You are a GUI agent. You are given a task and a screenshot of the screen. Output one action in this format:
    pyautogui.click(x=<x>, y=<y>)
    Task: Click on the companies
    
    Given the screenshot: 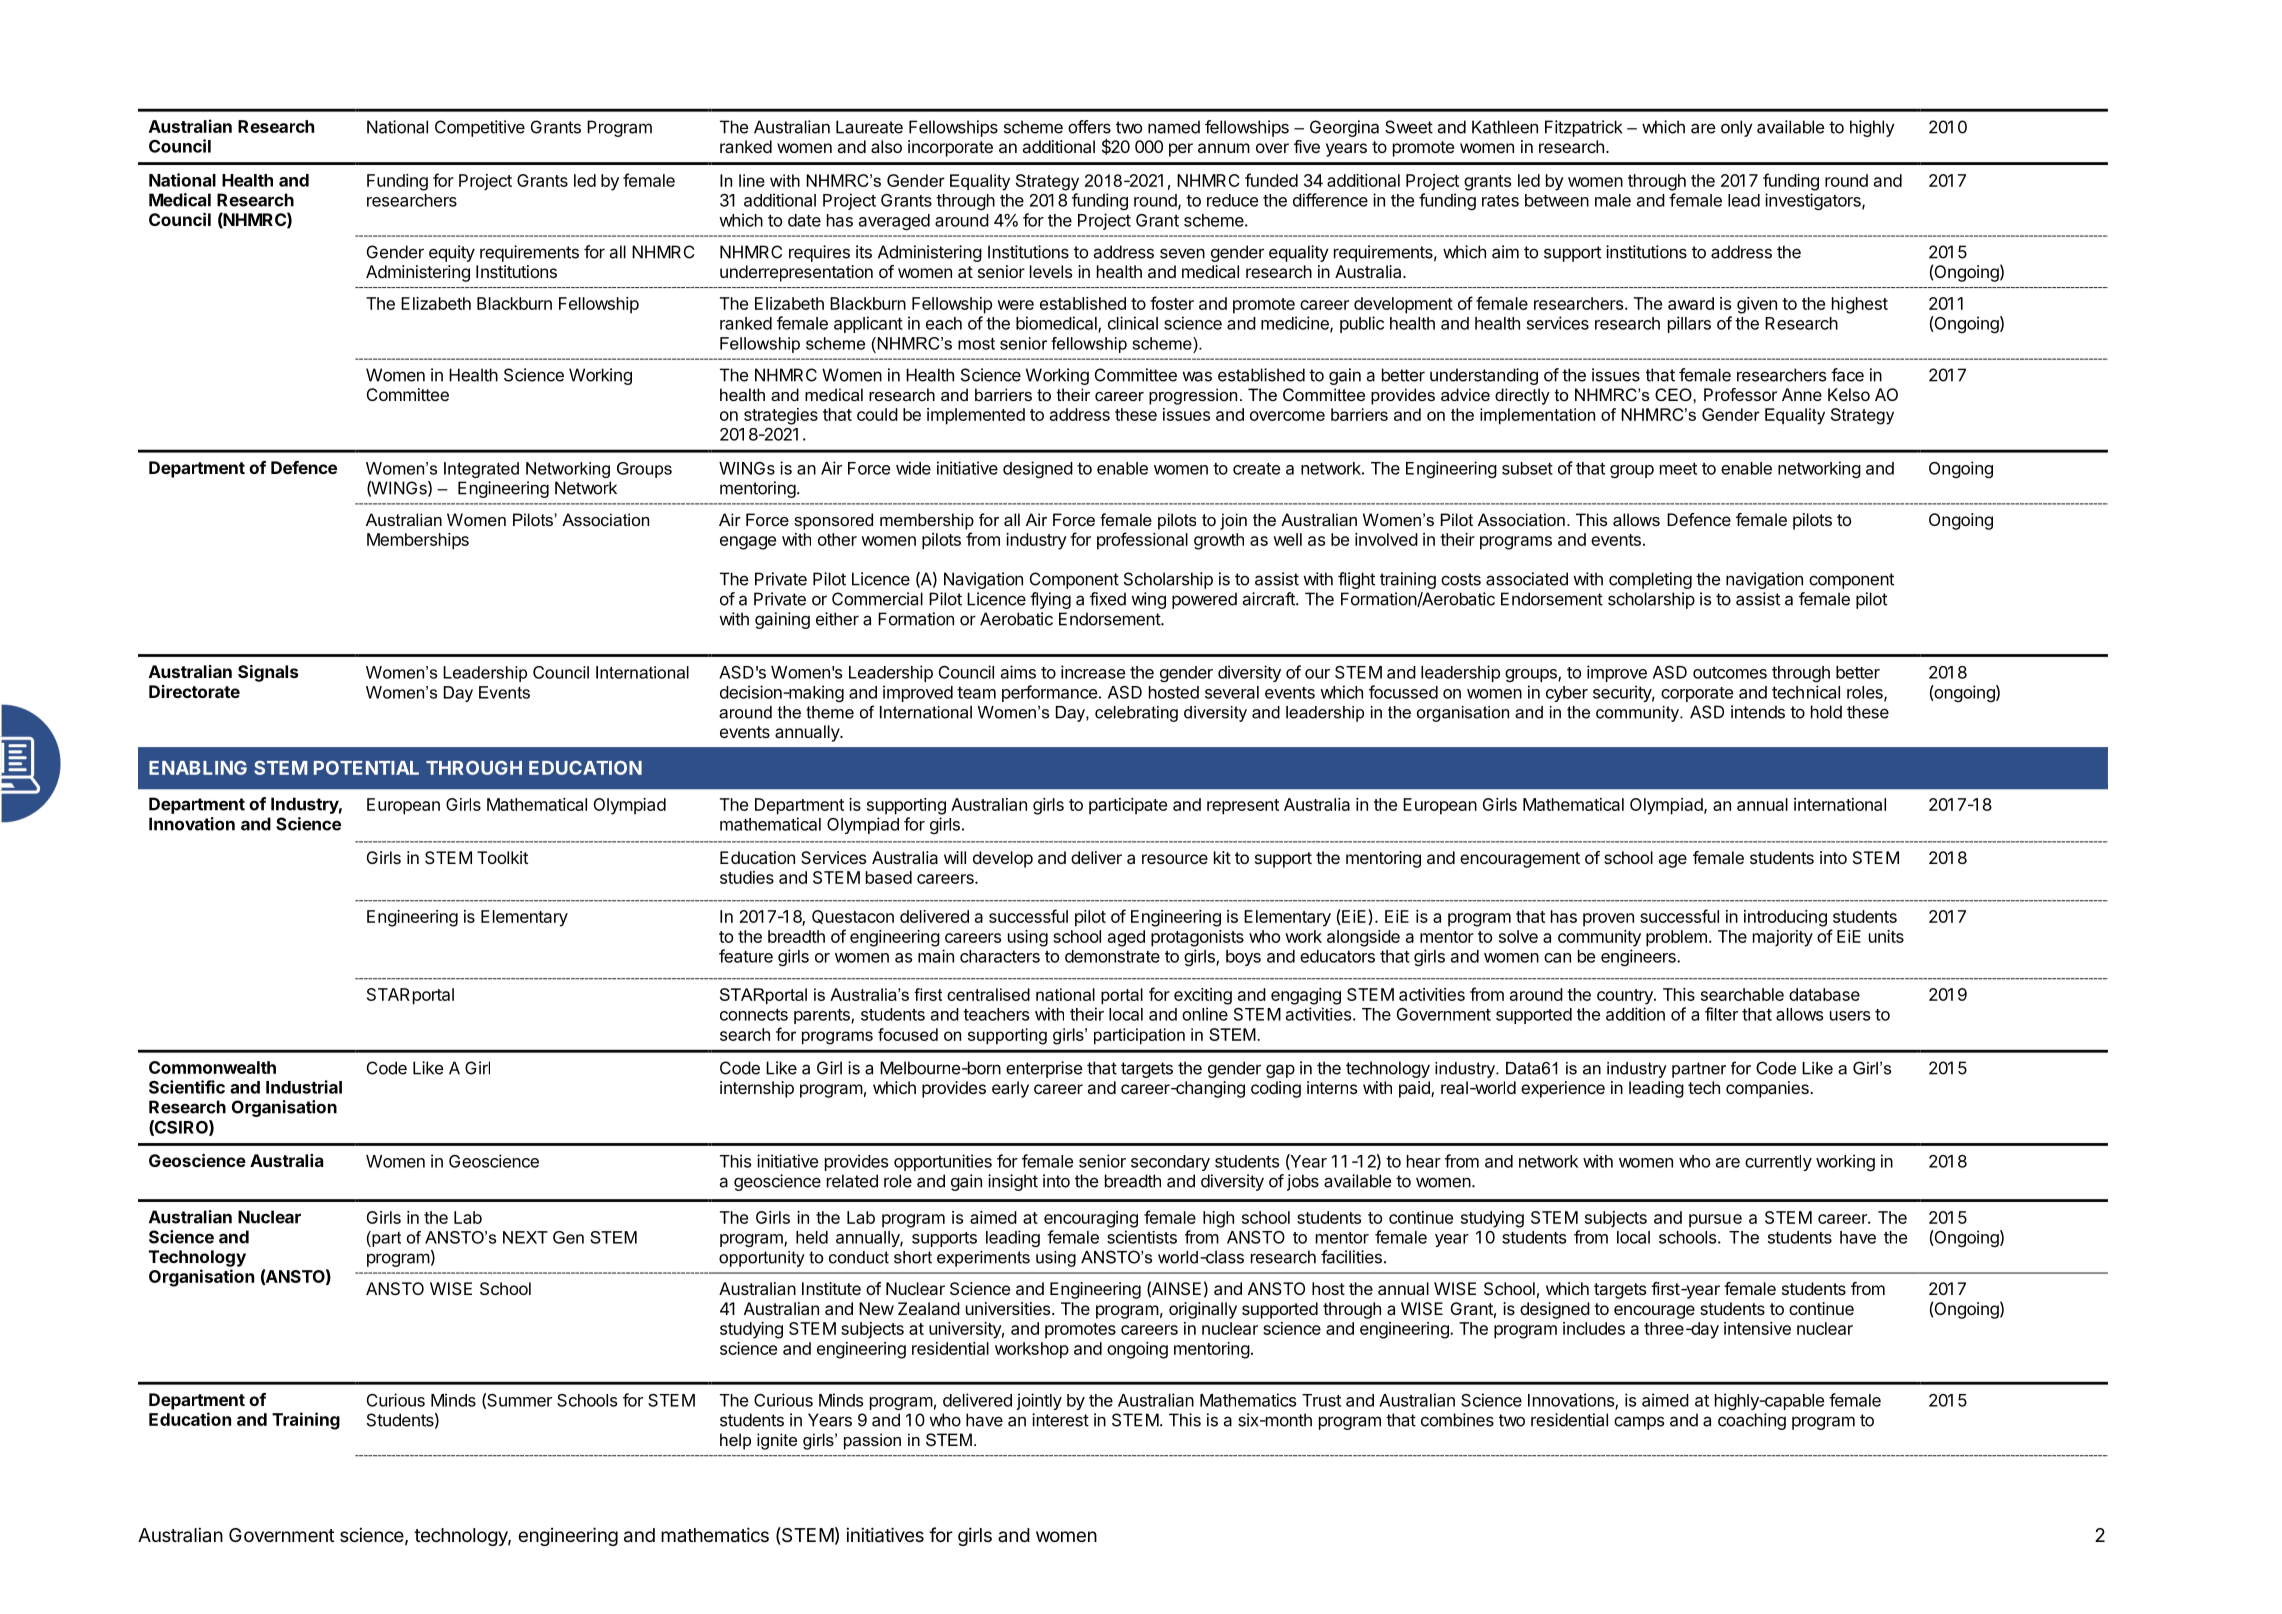 What is the action you would take?
    pyautogui.click(x=1768, y=1089)
